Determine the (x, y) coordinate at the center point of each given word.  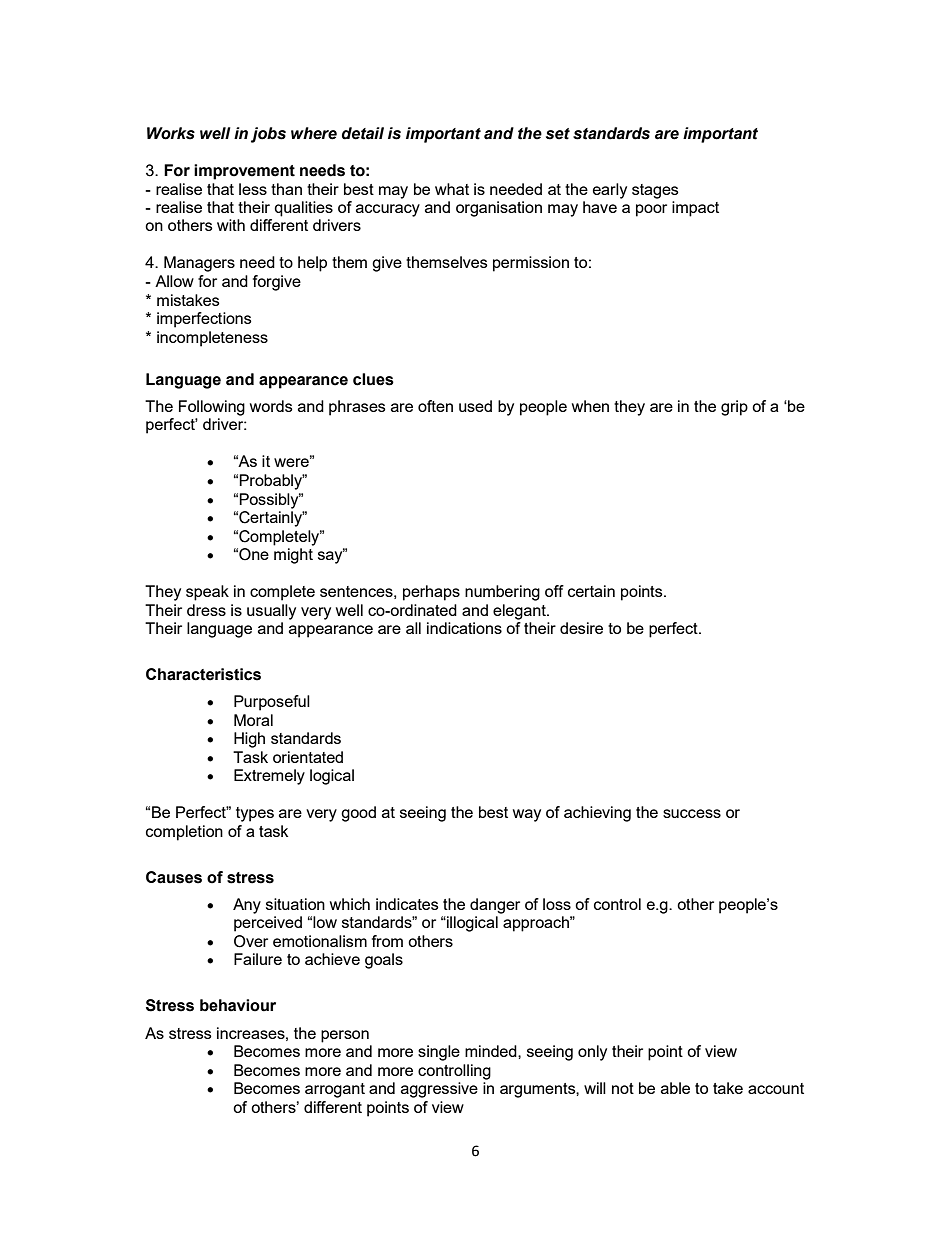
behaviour (238, 1005)
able (675, 1088)
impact (695, 209)
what (452, 189)
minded (492, 1051)
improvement (244, 172)
